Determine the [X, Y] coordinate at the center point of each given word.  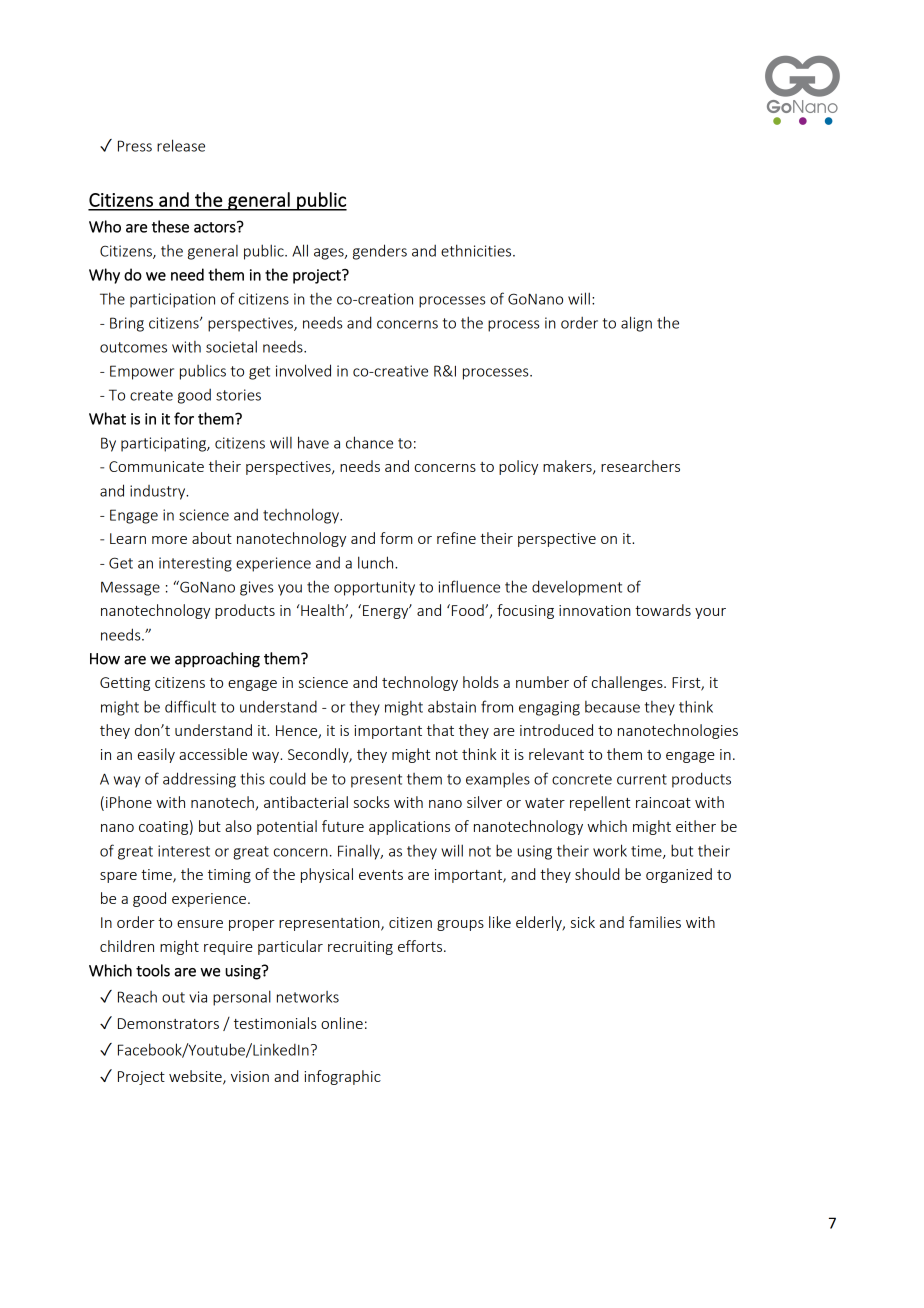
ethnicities [477, 250]
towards [663, 610]
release [181, 145]
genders [380, 252]
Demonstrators [168, 1023]
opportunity [374, 588]
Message [130, 588]
